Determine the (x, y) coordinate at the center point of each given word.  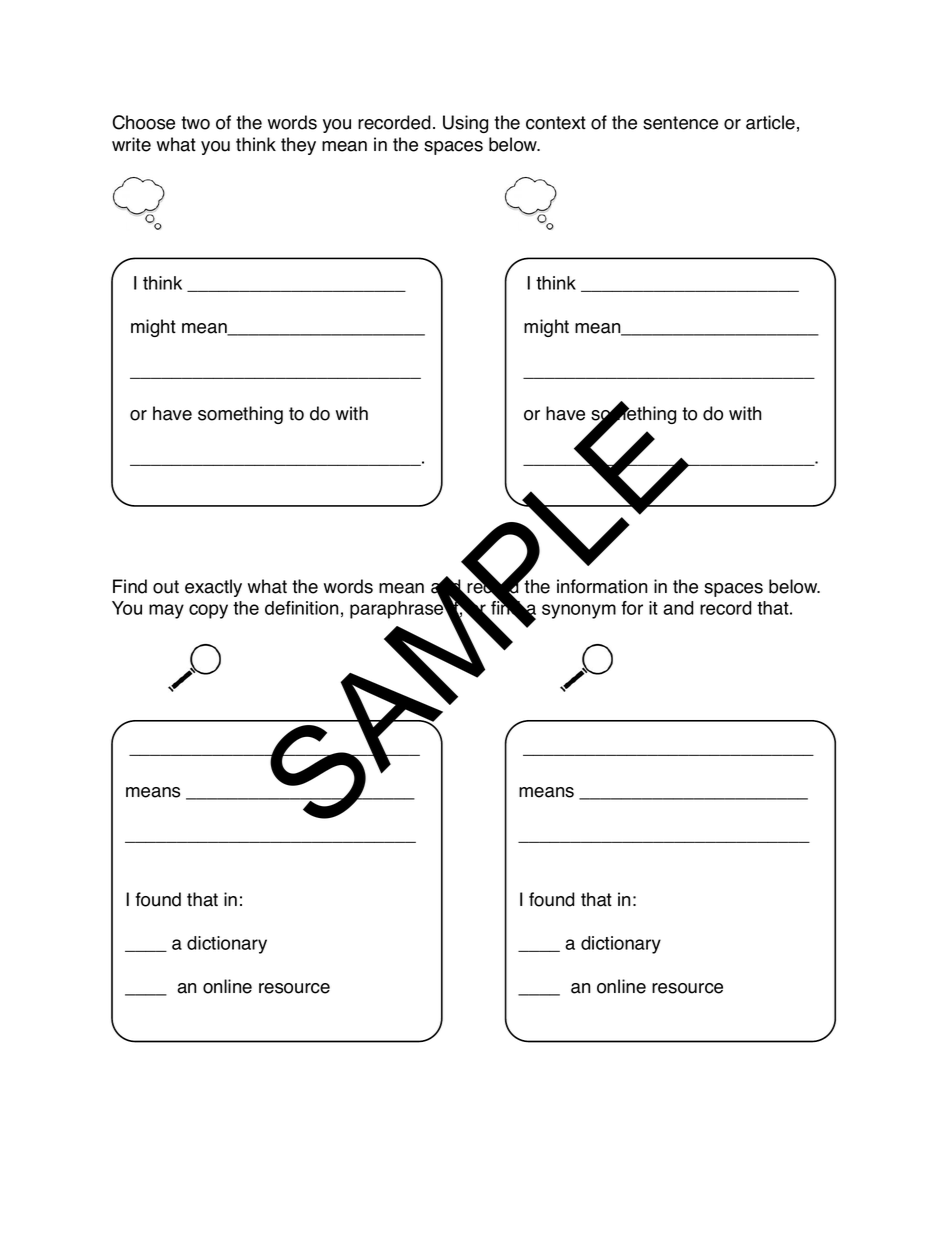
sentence (680, 123)
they (298, 146)
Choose (143, 122)
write (131, 144)
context (556, 123)
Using (465, 124)
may (166, 611)
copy (208, 611)
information (602, 586)
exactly (213, 588)
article (770, 122)
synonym (579, 611)
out (166, 587)
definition (302, 608)
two (195, 123)
